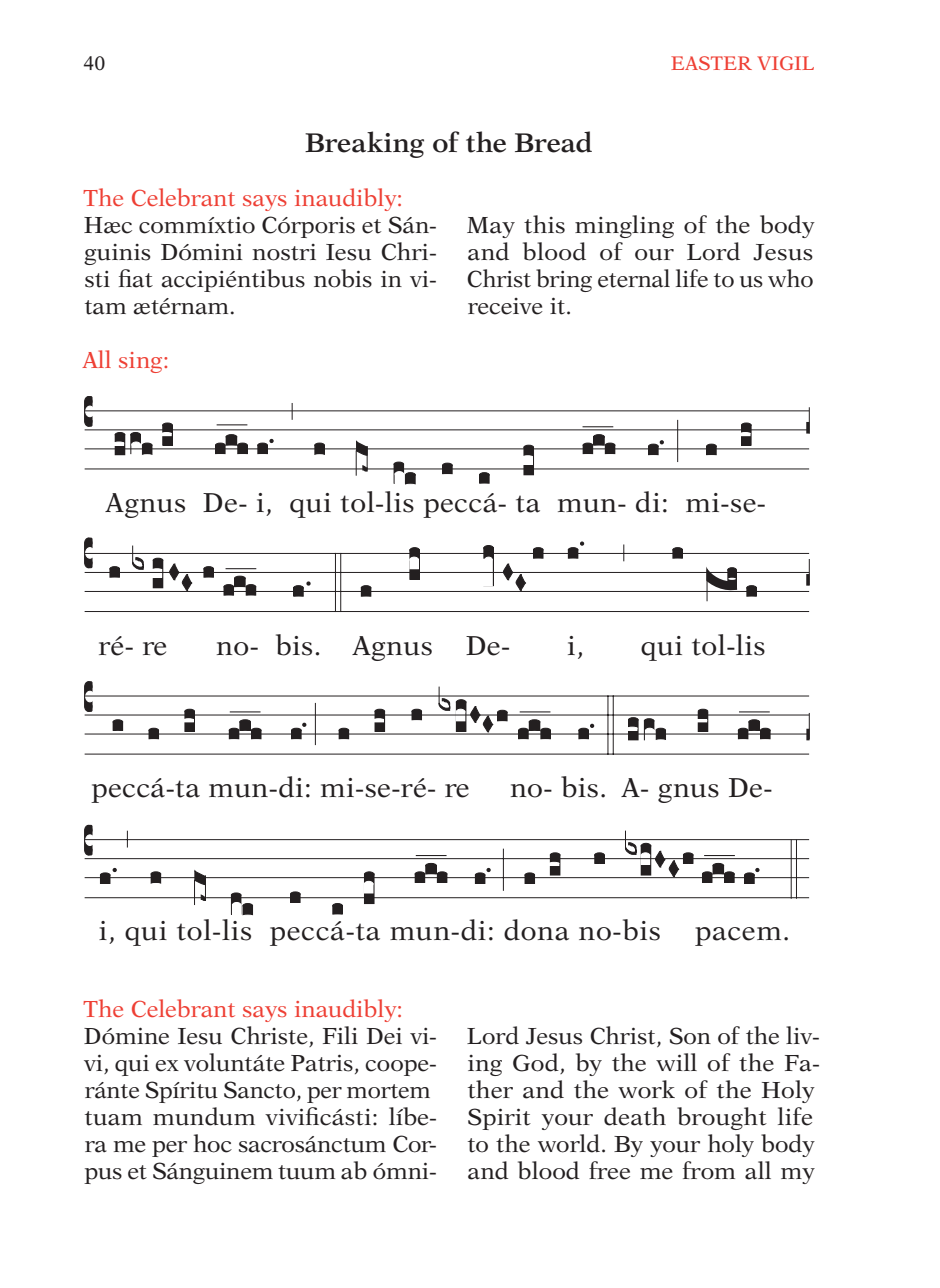 The height and width of the document is (1288, 940). What do you see at coordinates (212, 1143) in the document?
I see `hoc` at bounding box center [212, 1143].
